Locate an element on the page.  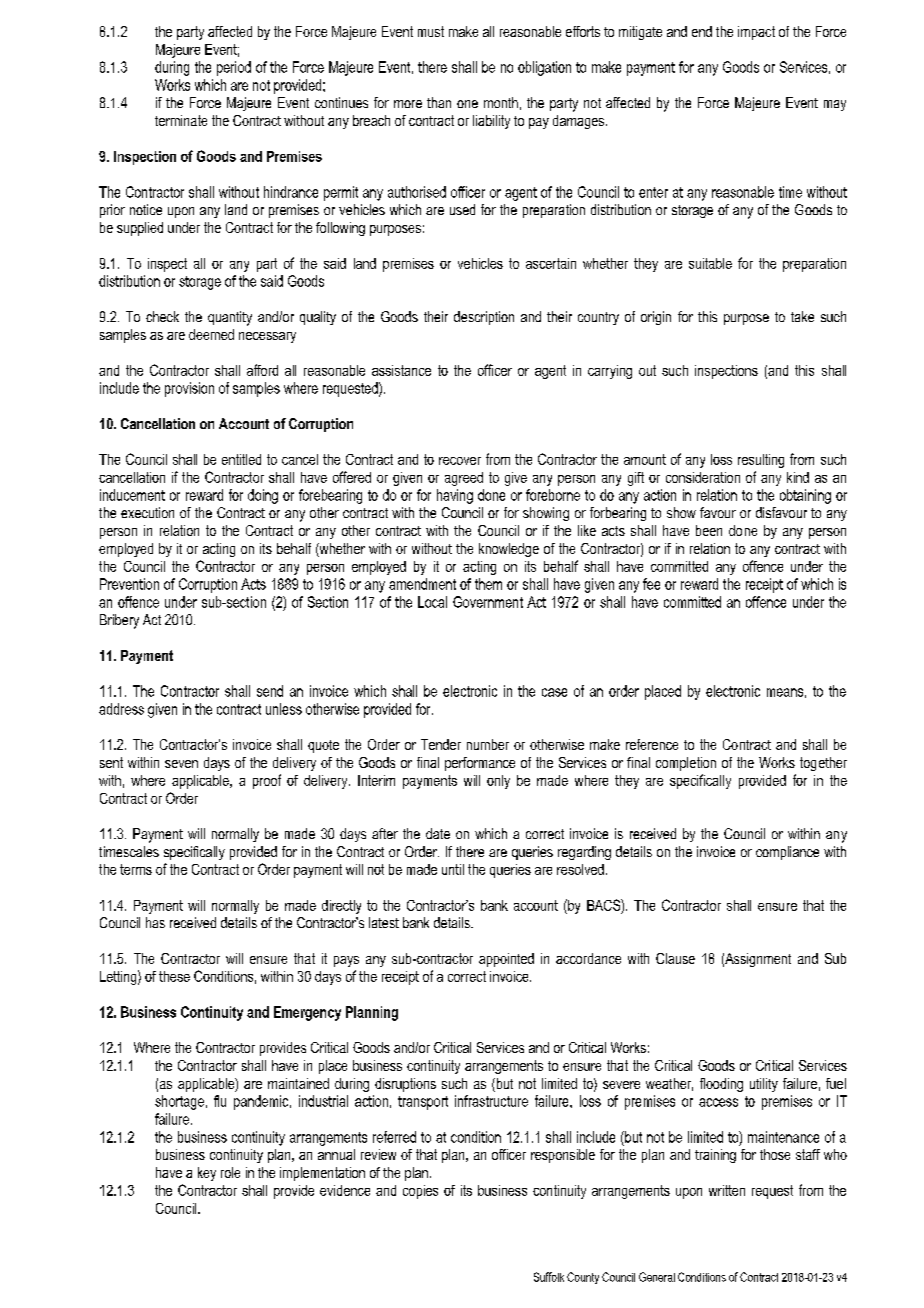
fee is located at coordinates (651, 584).
